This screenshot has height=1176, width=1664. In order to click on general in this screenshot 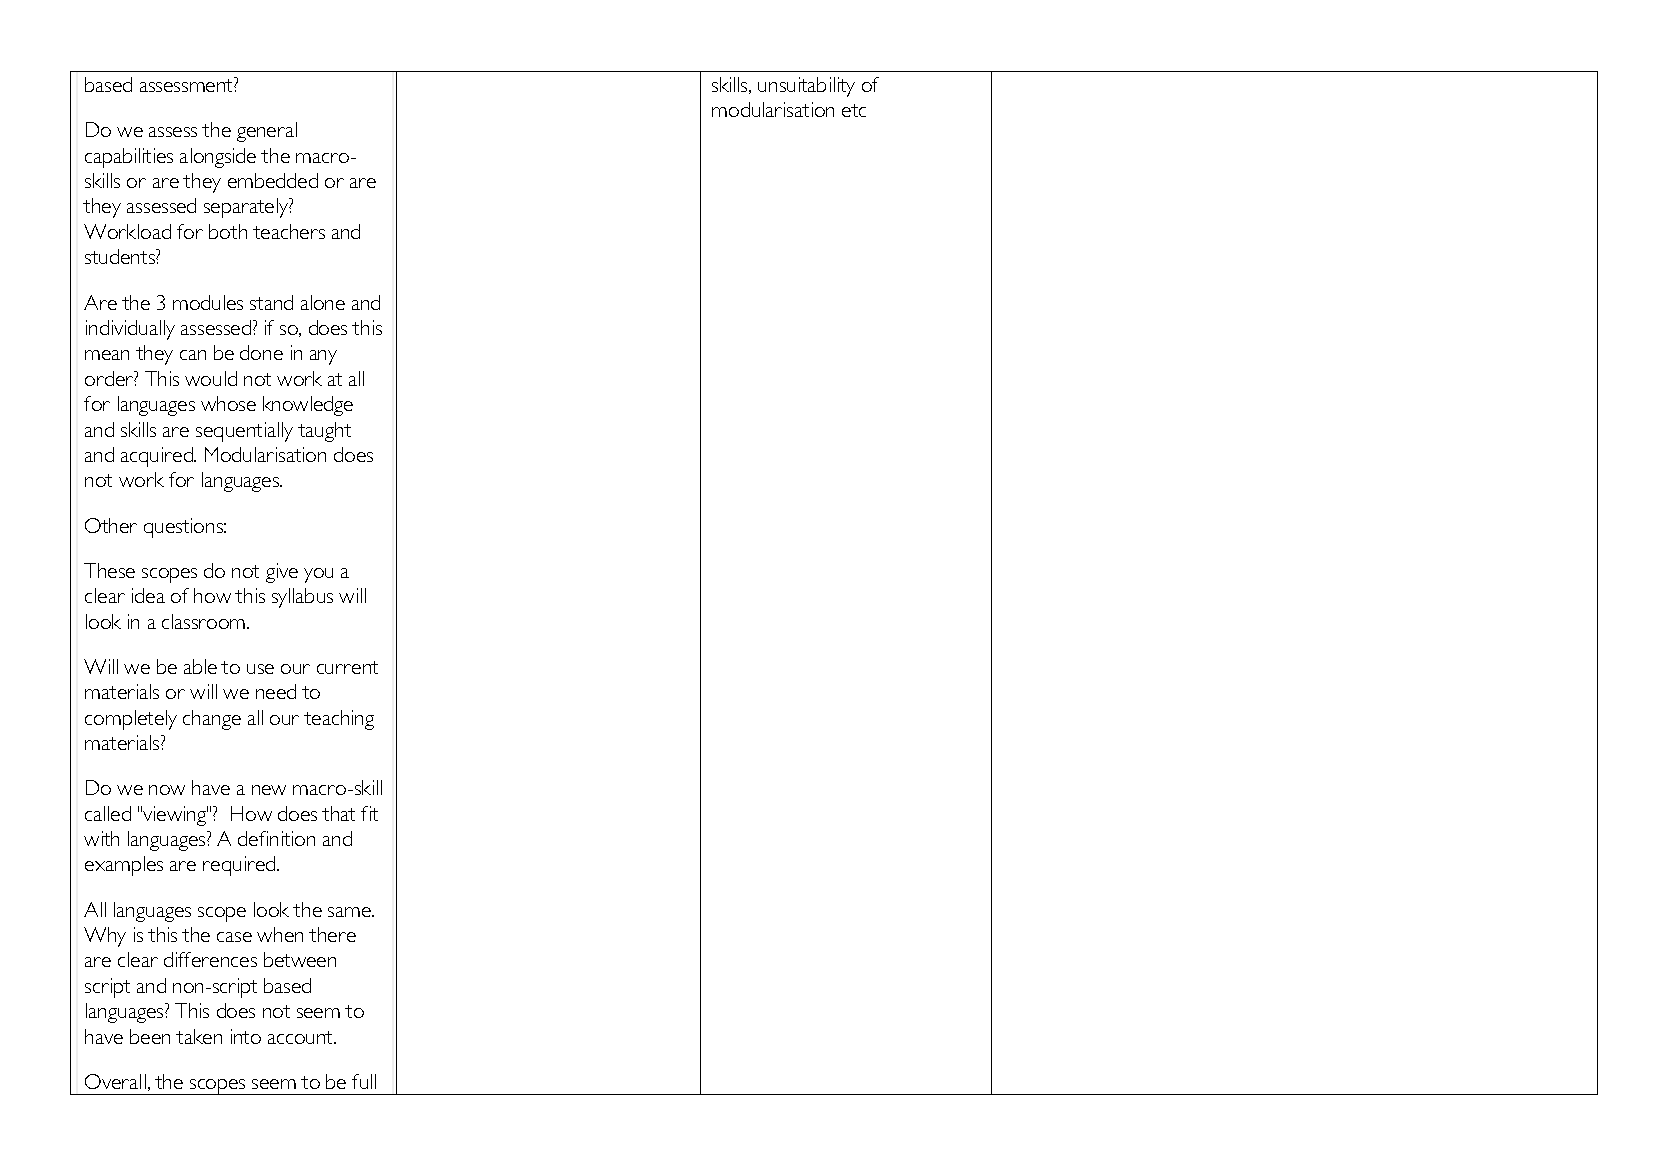, I will do `click(267, 132)`.
